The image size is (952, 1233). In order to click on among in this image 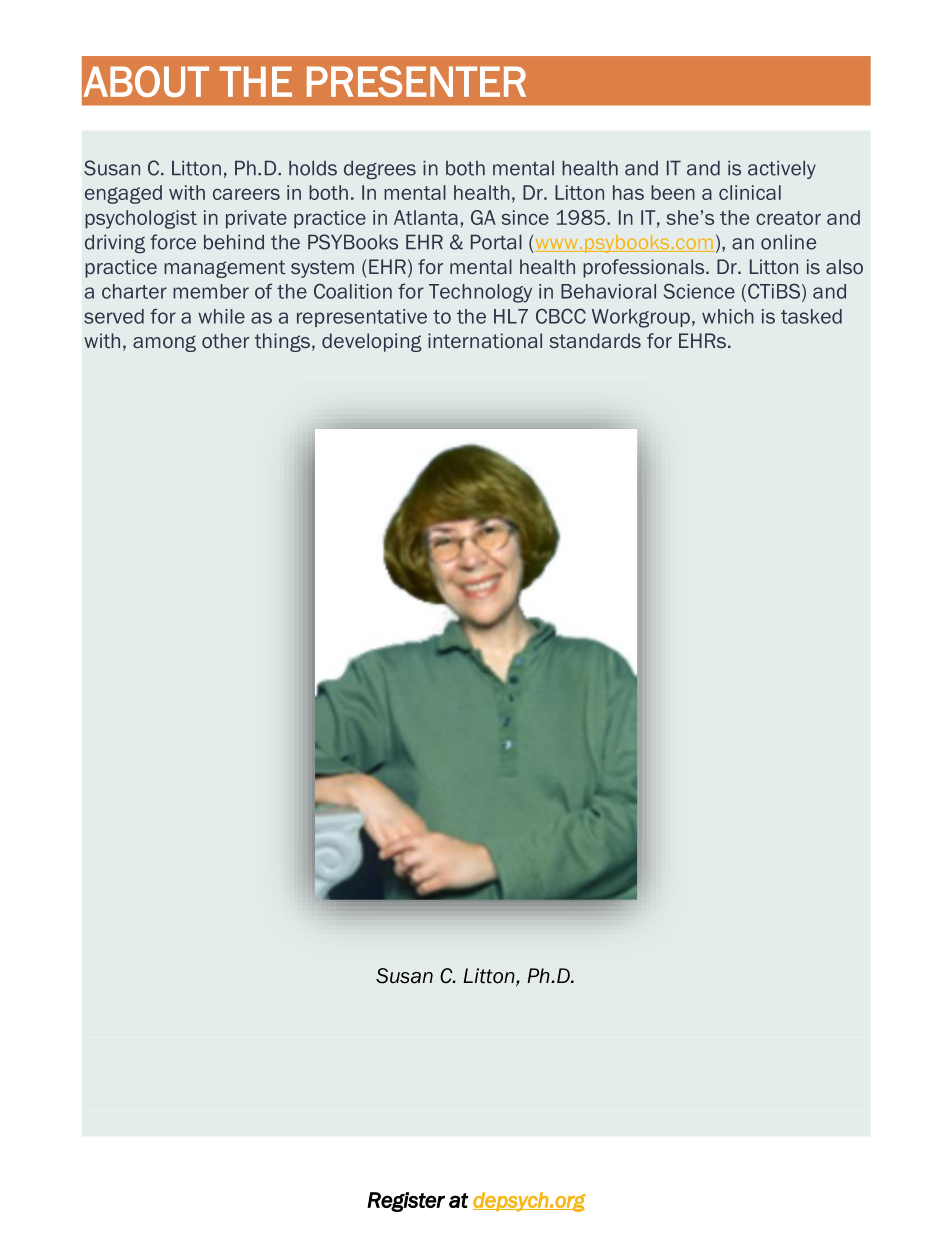, I will do `click(164, 343)`.
